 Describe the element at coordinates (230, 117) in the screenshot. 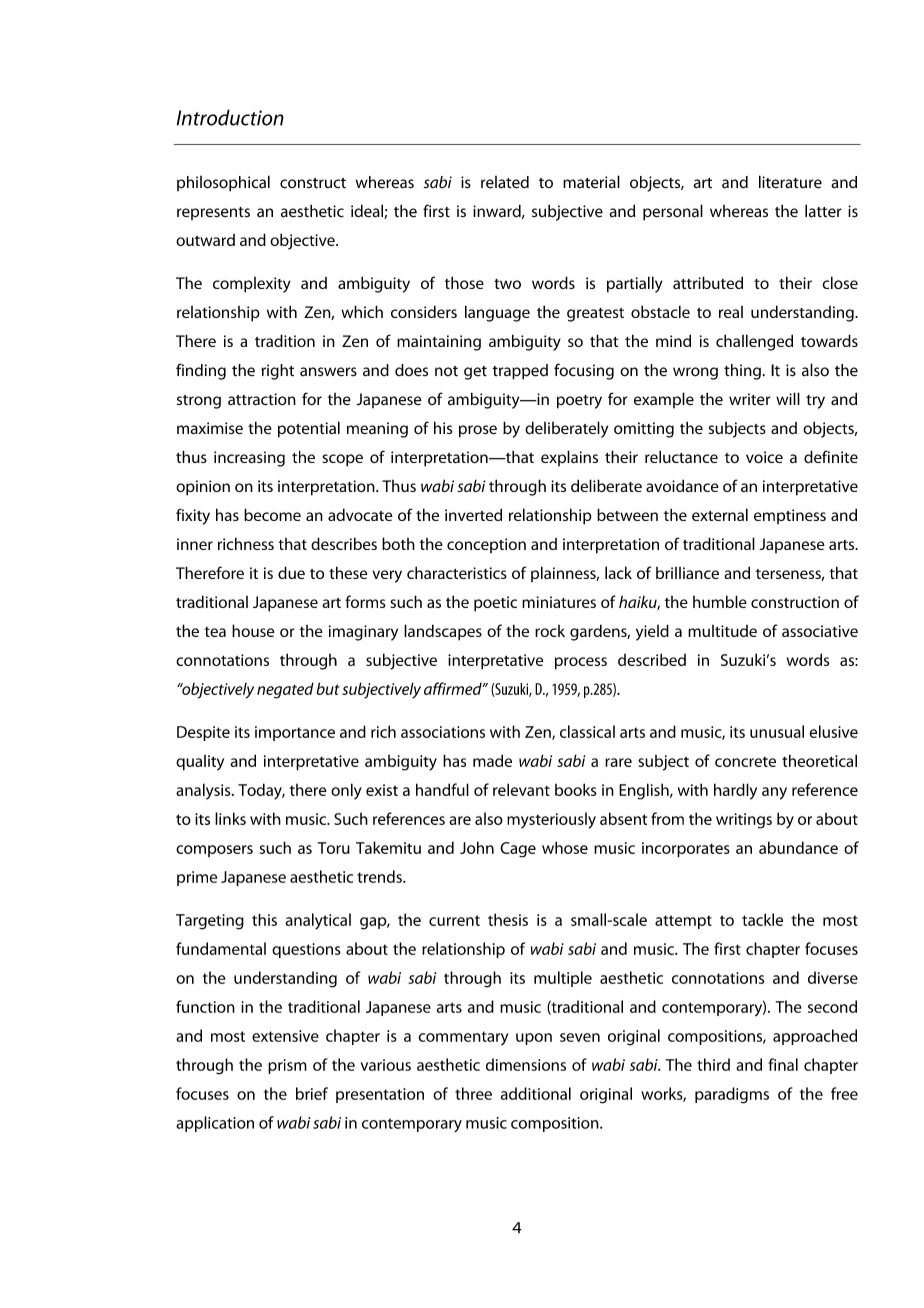

I see `Introduction` at that location.
